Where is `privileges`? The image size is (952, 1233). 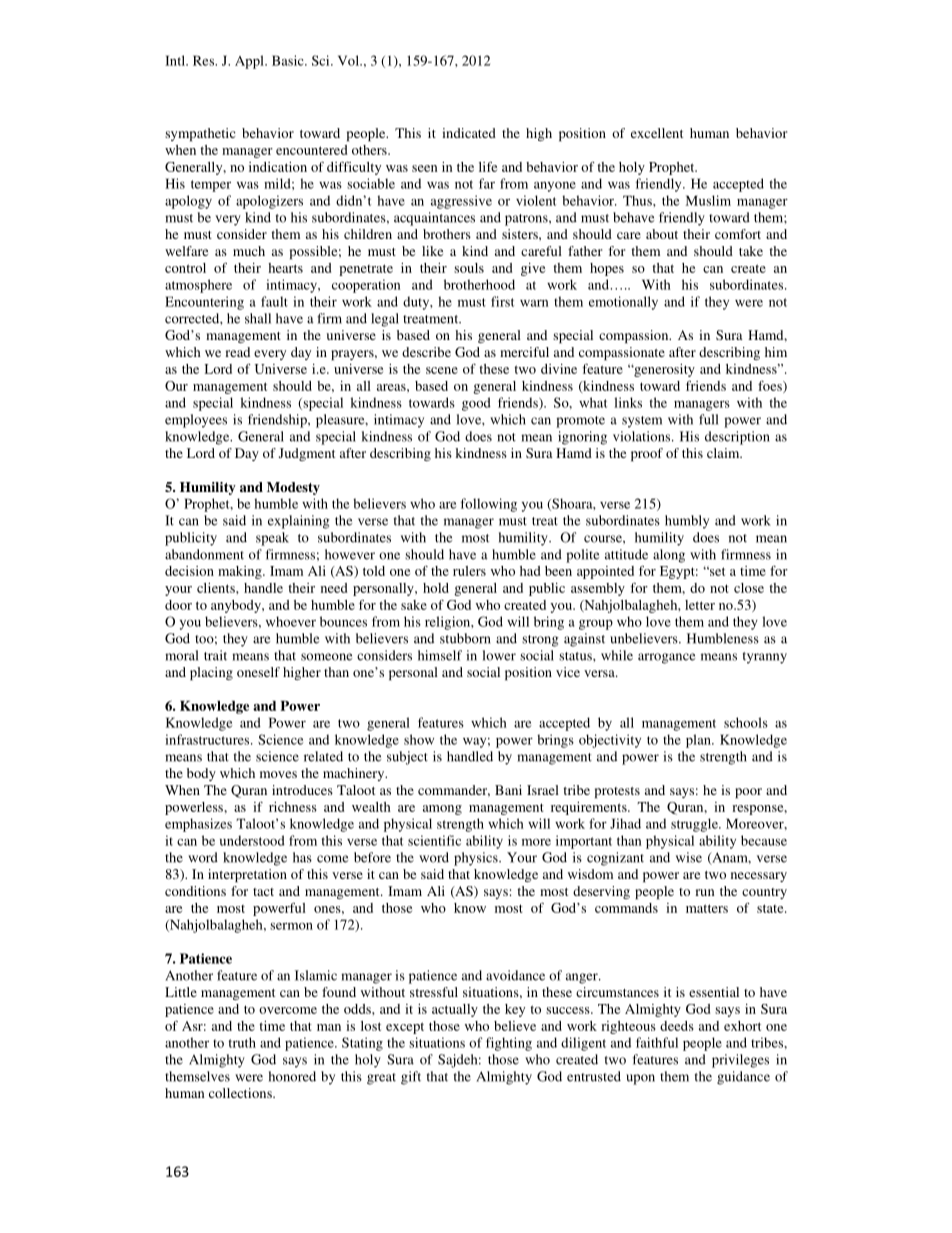 privileges is located at coordinates (740, 1061).
